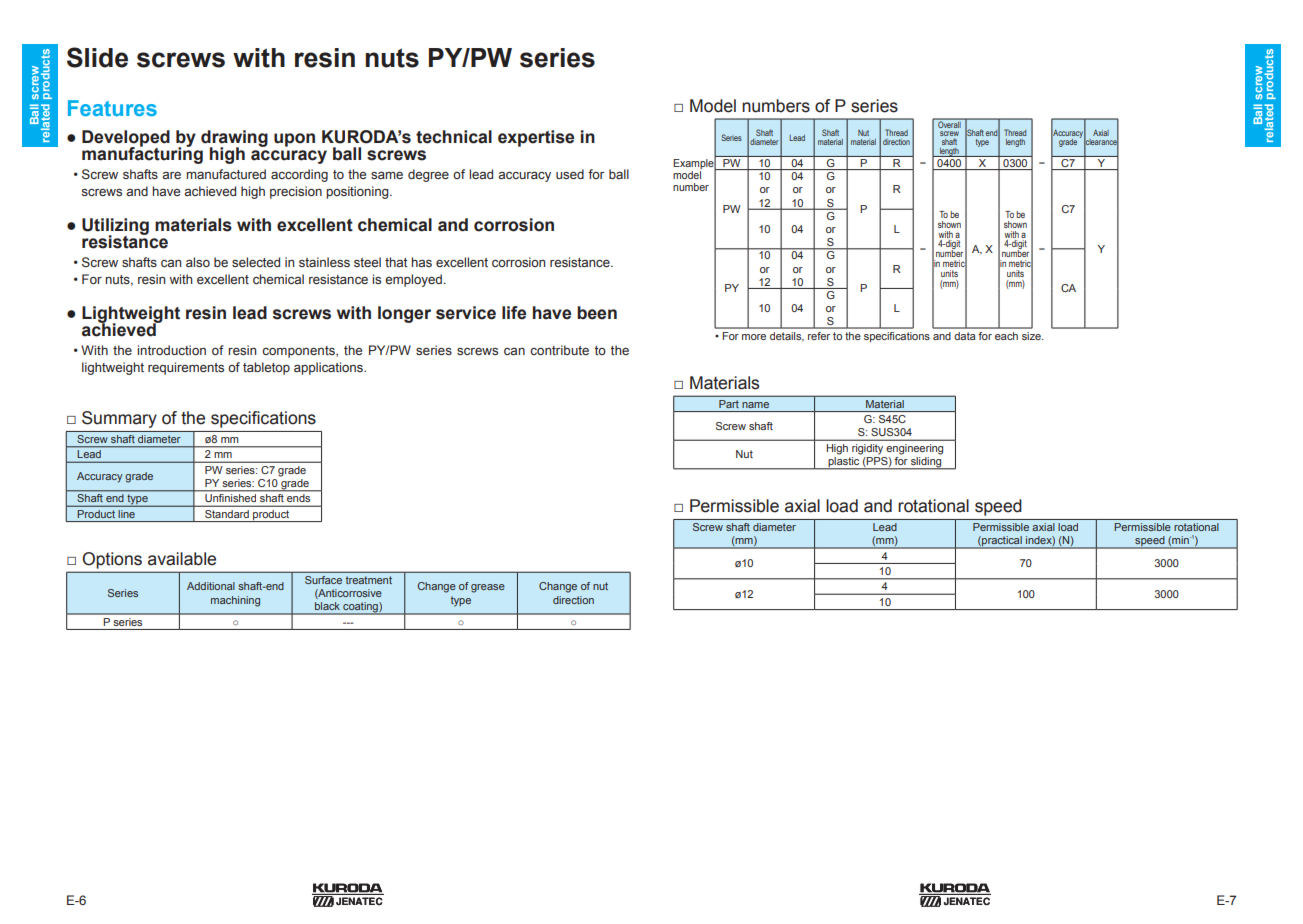 The width and height of the page is (1303, 924). What do you see at coordinates (844, 463) in the page?
I see `plastic` at bounding box center [844, 463].
